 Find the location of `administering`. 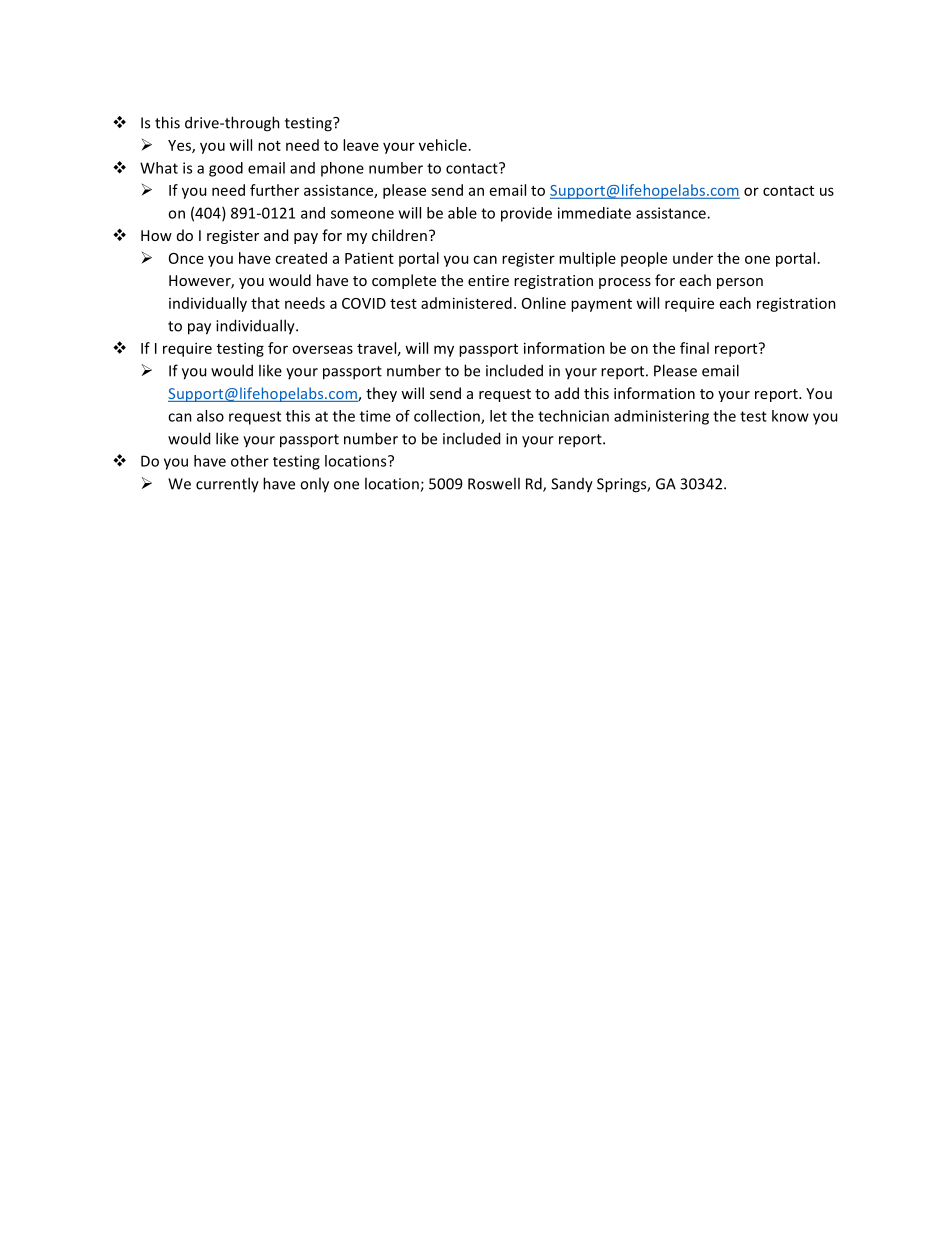

administering is located at coordinates (661, 417).
